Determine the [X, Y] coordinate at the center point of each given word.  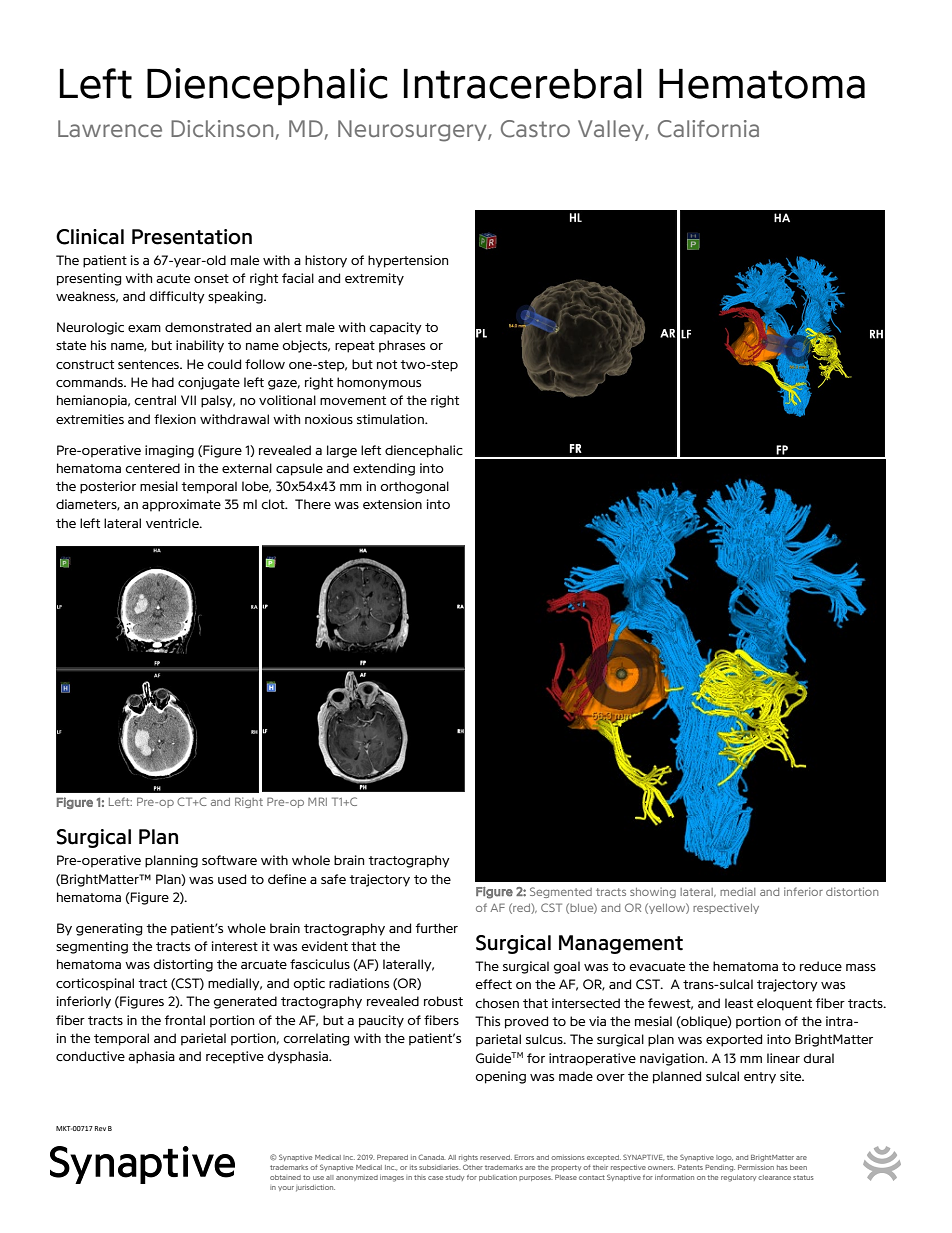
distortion [852, 891]
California [708, 129]
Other [473, 1167]
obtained [285, 1177]
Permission [756, 1167]
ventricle [173, 523]
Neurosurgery [413, 131]
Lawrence [110, 128]
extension [392, 504]
